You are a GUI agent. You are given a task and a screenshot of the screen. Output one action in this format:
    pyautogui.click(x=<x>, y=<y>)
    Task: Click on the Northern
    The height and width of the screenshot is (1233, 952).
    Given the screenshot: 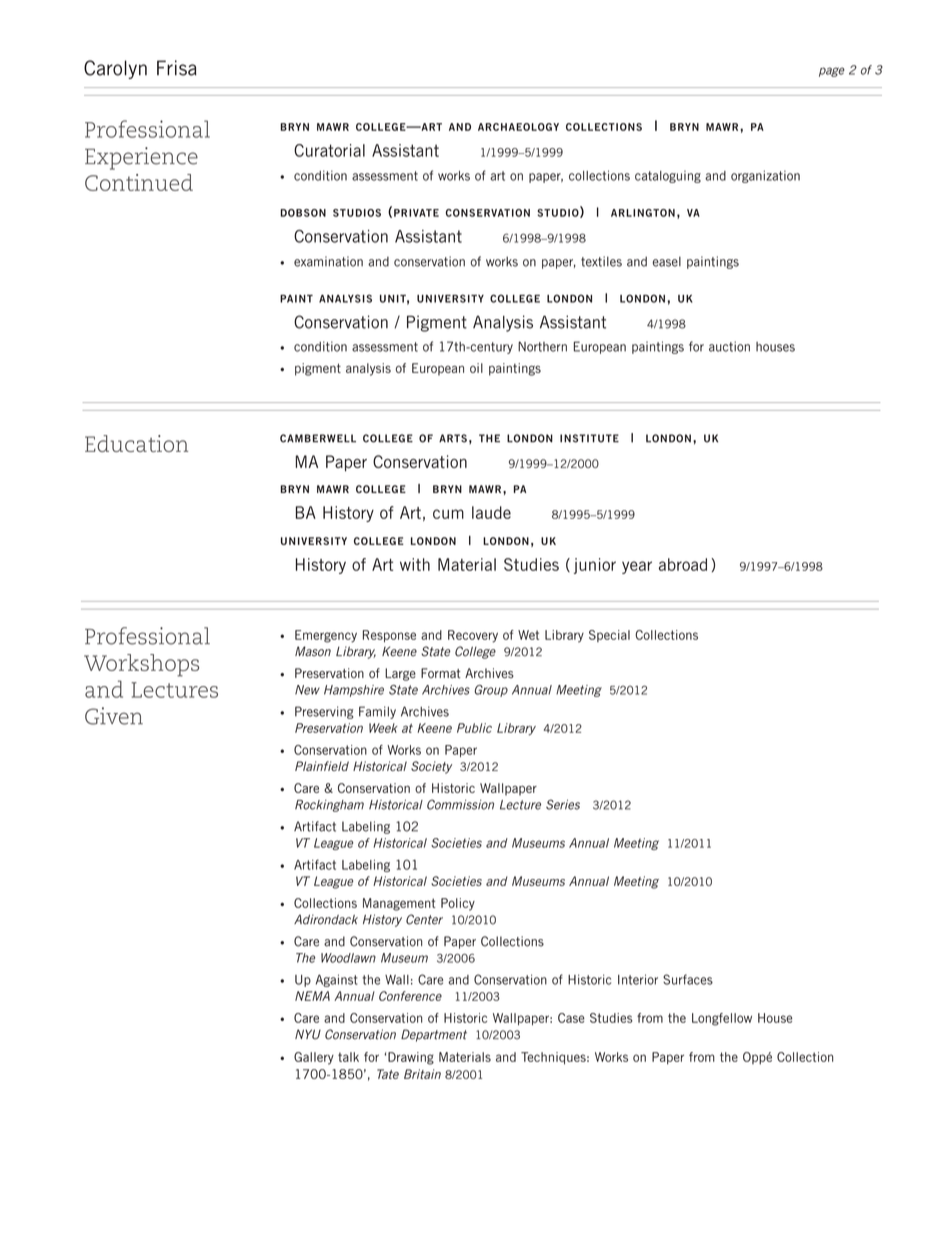 What is the action you would take?
    pyautogui.click(x=542, y=346)
